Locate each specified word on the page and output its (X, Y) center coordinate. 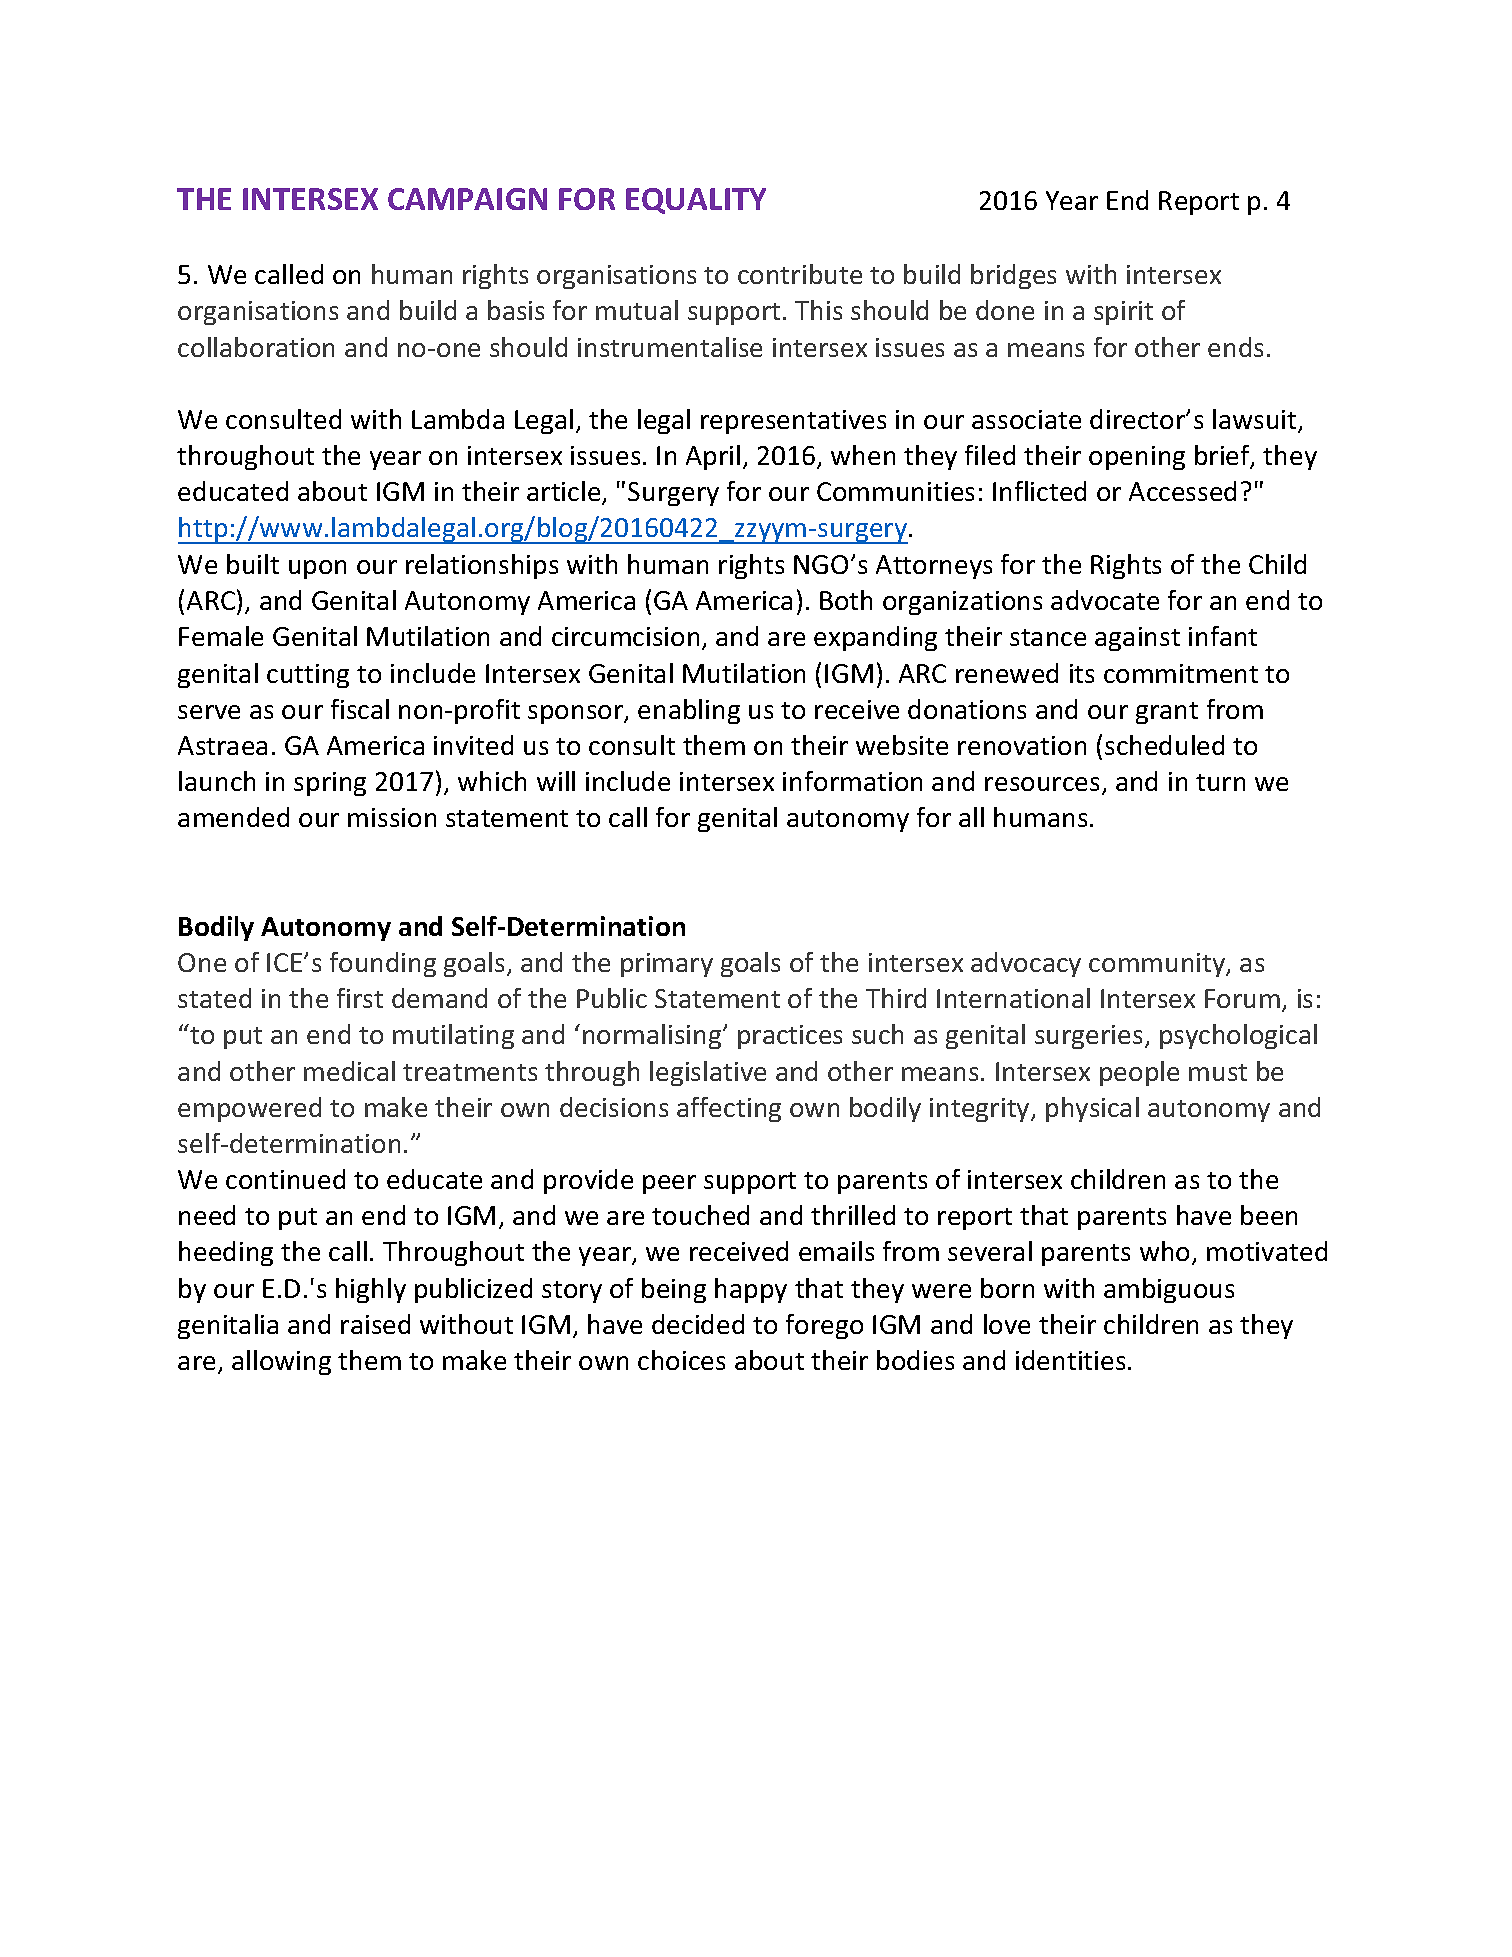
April (713, 457)
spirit (1123, 313)
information (852, 781)
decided (698, 1324)
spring (330, 784)
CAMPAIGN (467, 199)
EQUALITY (696, 201)
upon (317, 569)
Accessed (1182, 491)
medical (349, 1071)
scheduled (1164, 745)
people (1139, 1073)
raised (375, 1324)
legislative (708, 1073)
